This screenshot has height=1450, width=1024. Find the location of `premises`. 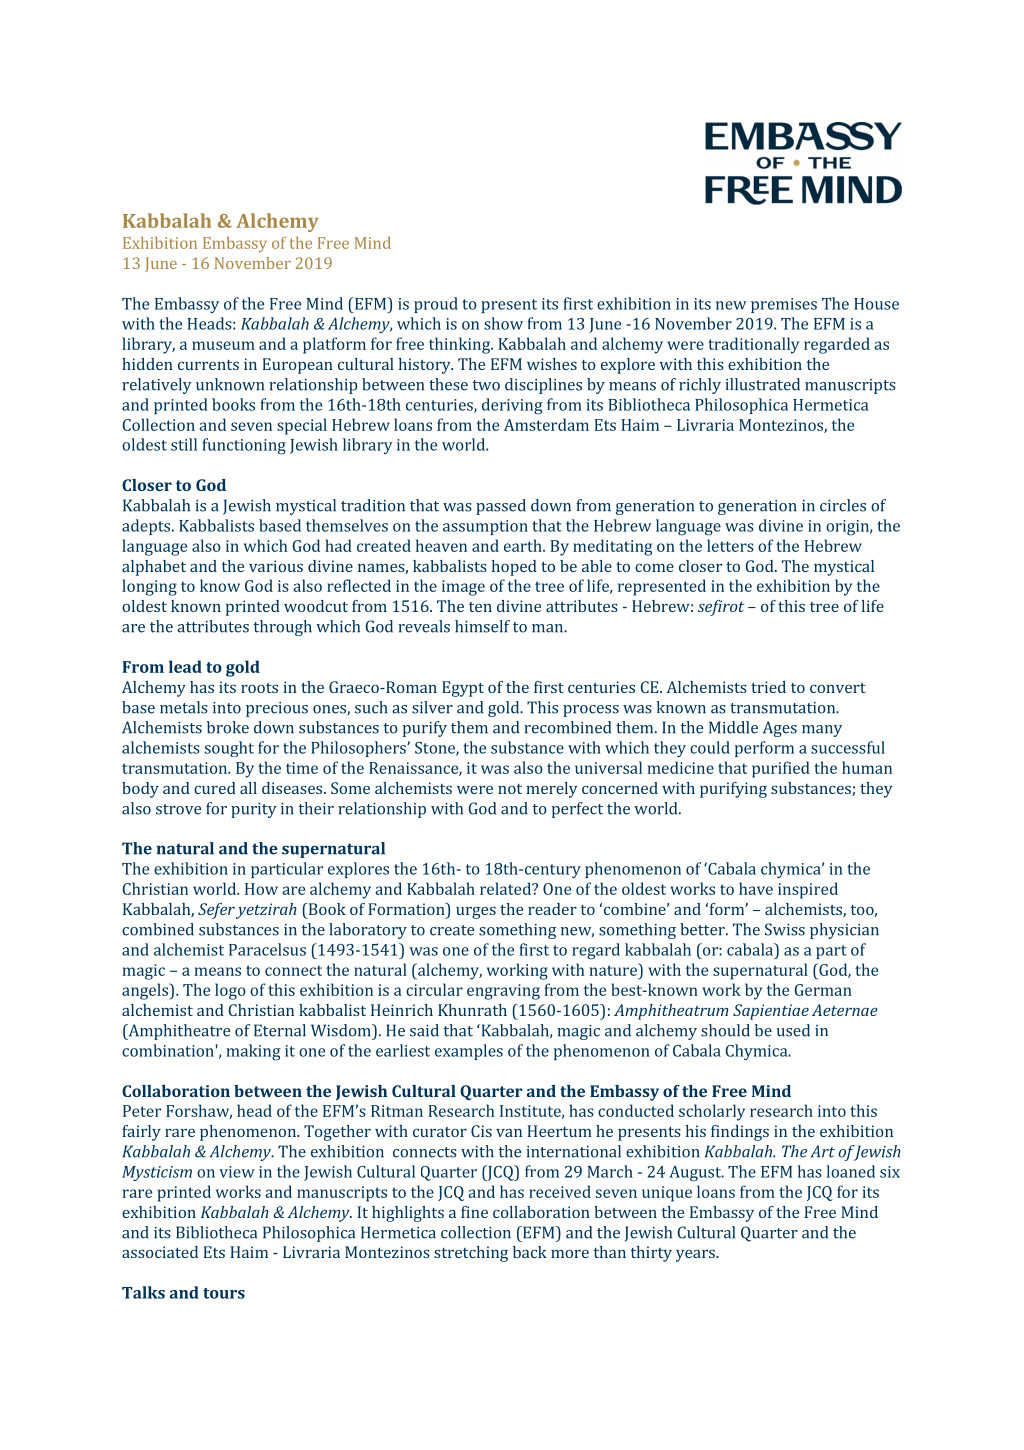

premises is located at coordinates (784, 305).
